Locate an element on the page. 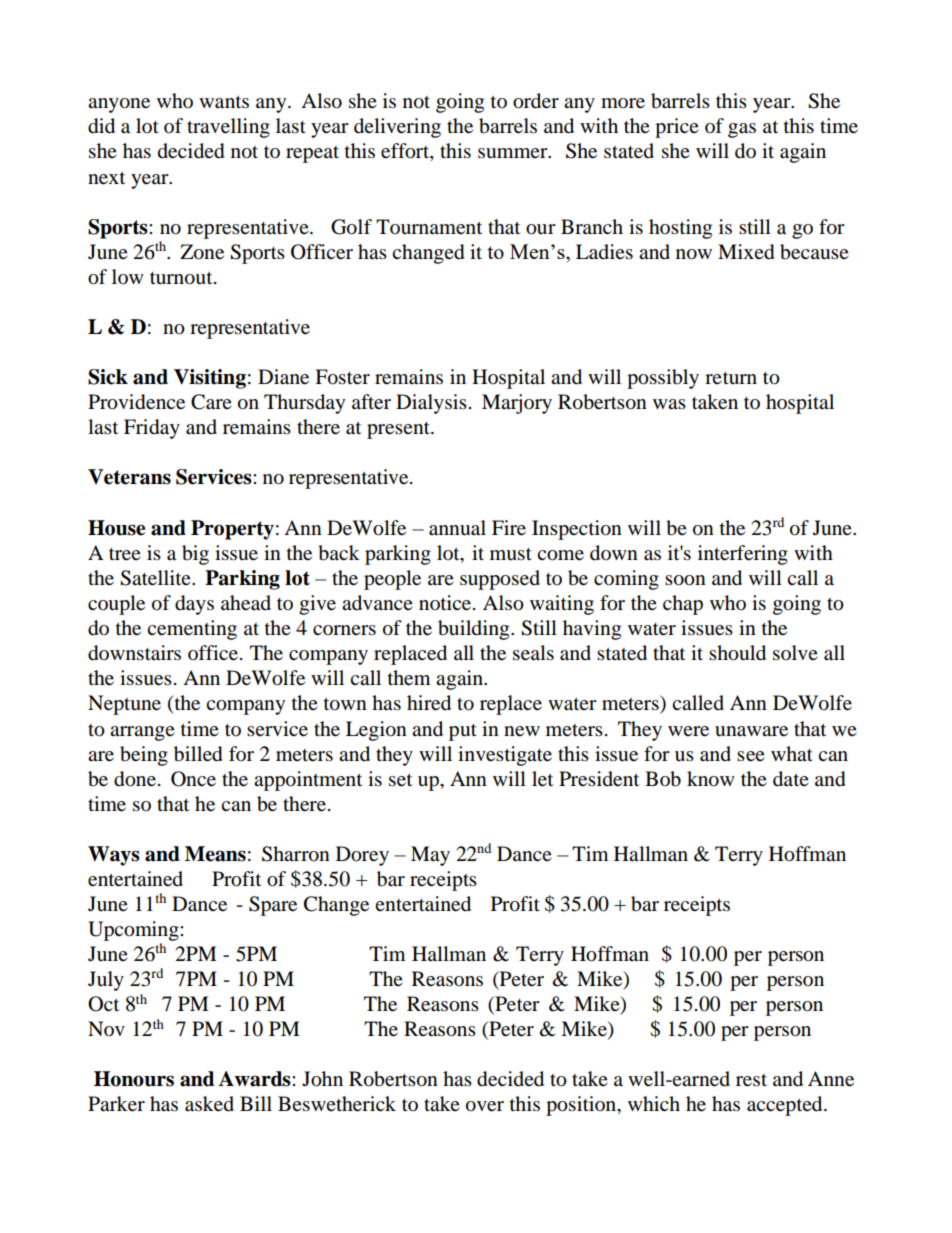  know is located at coordinates (711, 779).
